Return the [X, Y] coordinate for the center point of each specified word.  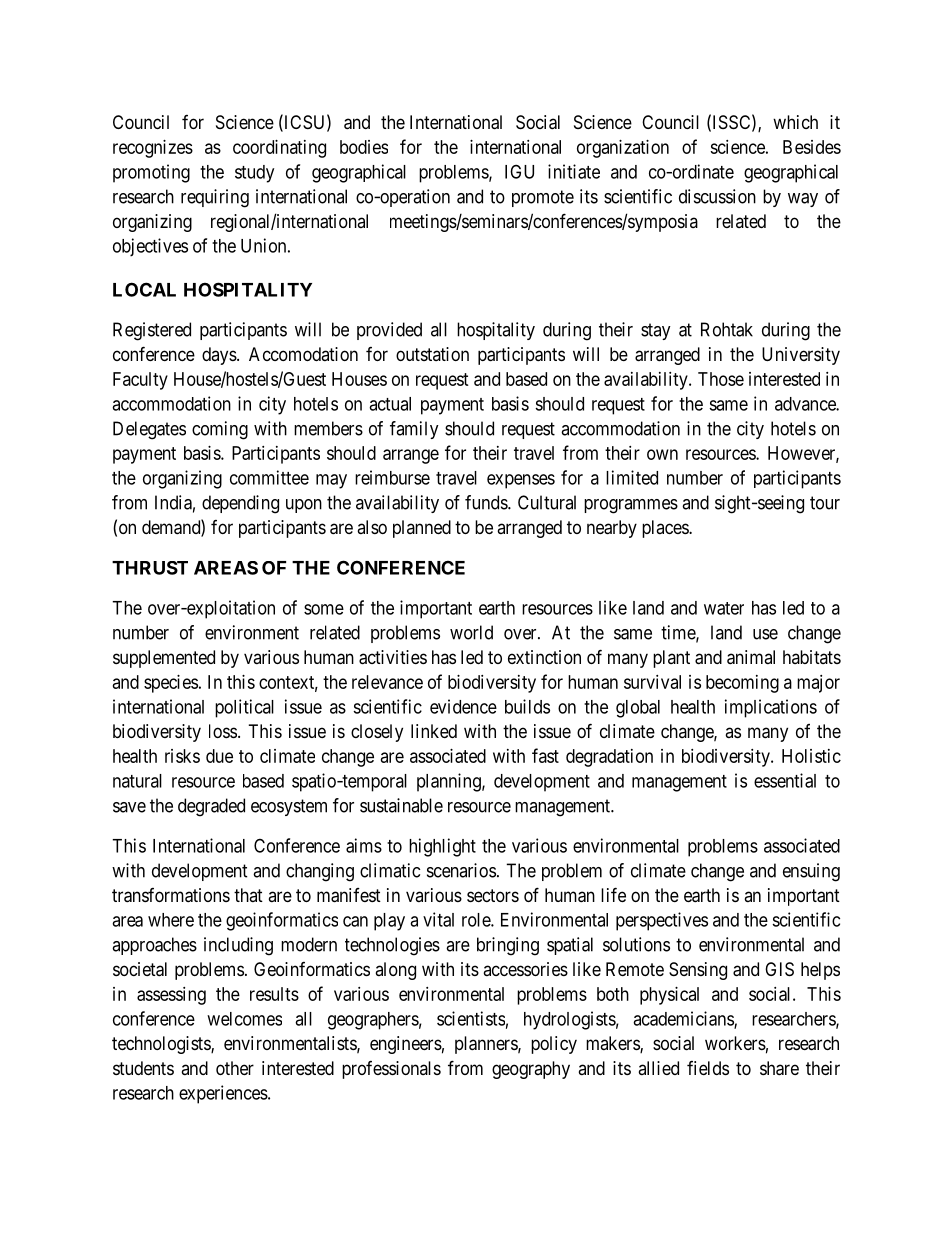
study [254, 174]
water [724, 608]
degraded [211, 807]
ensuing [811, 872]
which [795, 122]
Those [721, 379]
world [471, 632]
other [235, 1068]
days [219, 356]
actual [390, 404]
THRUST [150, 568]
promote [543, 198]
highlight [442, 847]
